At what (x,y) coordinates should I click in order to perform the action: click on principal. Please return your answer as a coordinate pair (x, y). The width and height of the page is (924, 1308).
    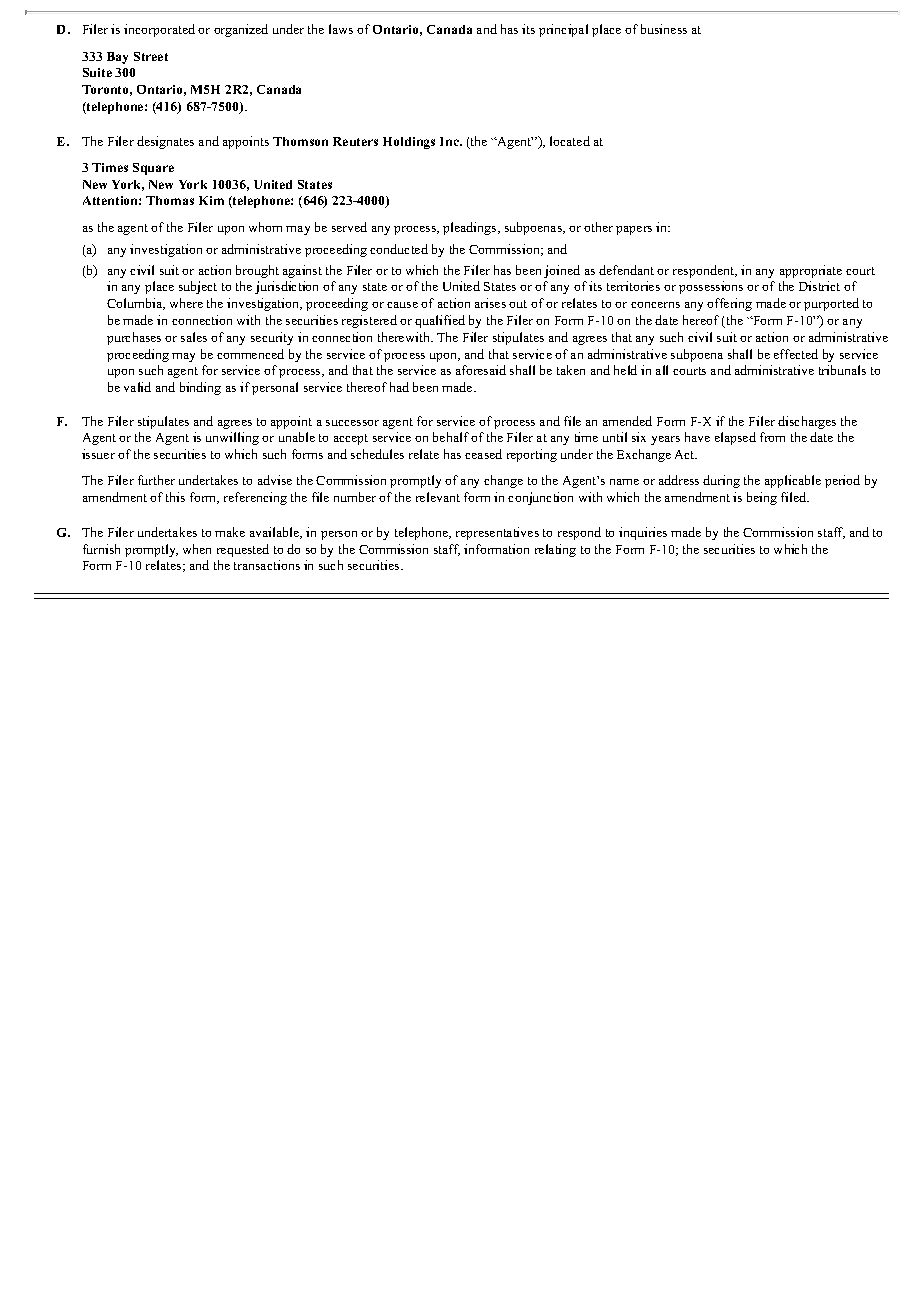
    Looking at the image, I should click on (563, 30).
